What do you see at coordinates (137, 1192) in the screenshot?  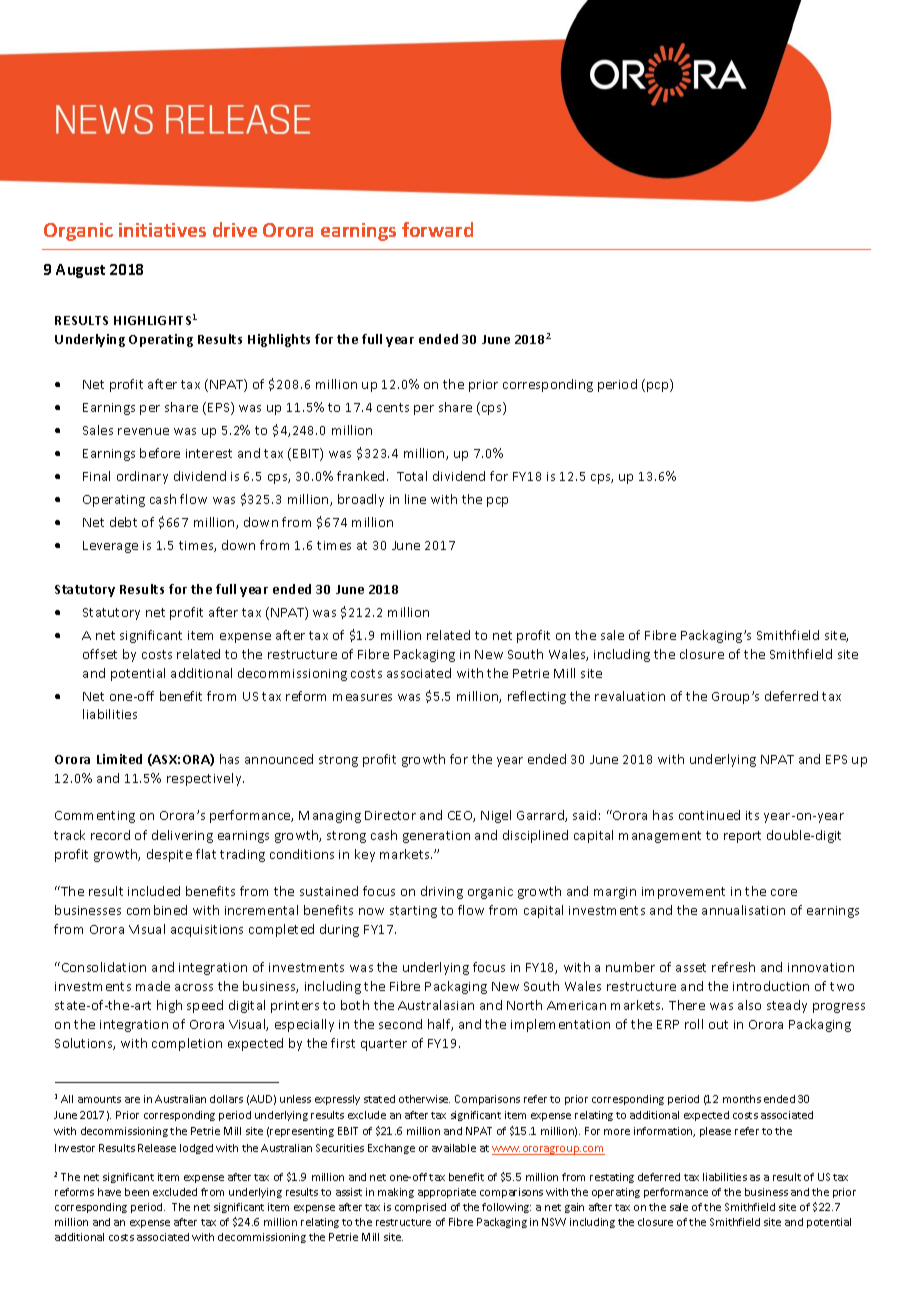 I see `been` at bounding box center [137, 1192].
